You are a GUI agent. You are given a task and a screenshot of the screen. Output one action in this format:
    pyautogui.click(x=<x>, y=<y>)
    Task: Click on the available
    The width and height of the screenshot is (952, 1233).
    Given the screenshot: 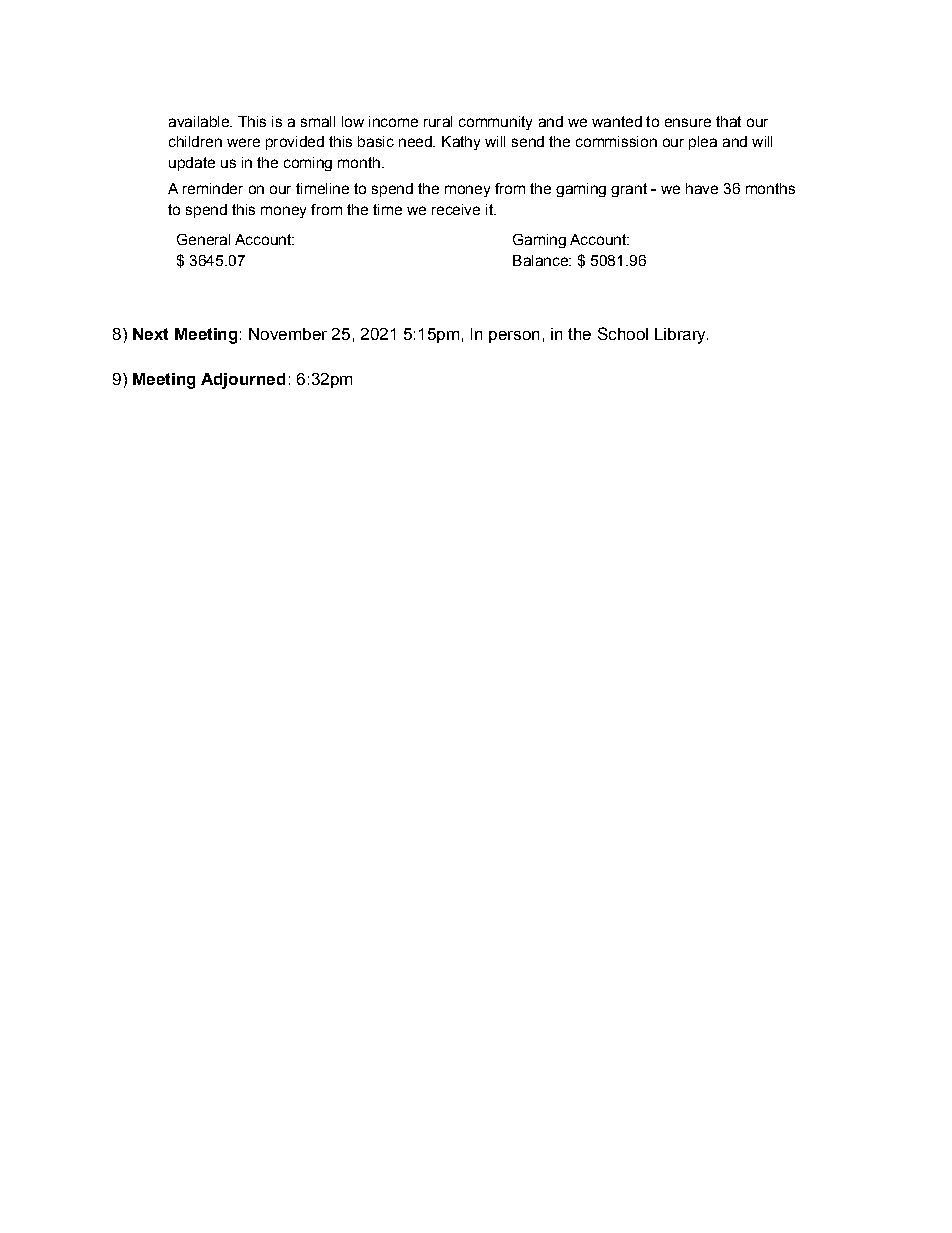 What is the action you would take?
    pyautogui.click(x=200, y=121)
